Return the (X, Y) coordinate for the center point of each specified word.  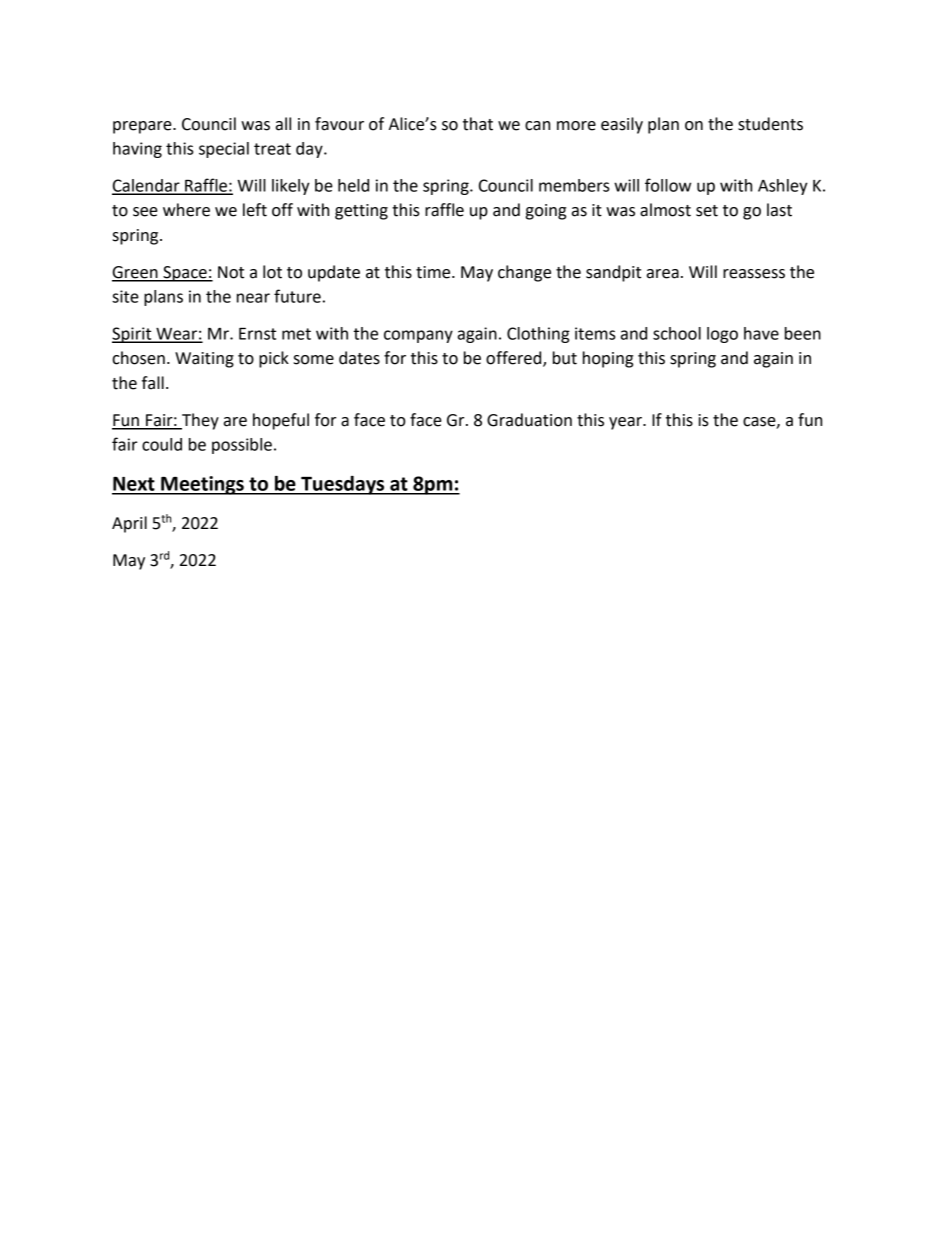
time (434, 272)
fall (153, 383)
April (129, 524)
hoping (608, 359)
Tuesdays (343, 485)
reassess (754, 274)
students (770, 124)
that (478, 124)
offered (515, 359)
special (224, 150)
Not (231, 272)
